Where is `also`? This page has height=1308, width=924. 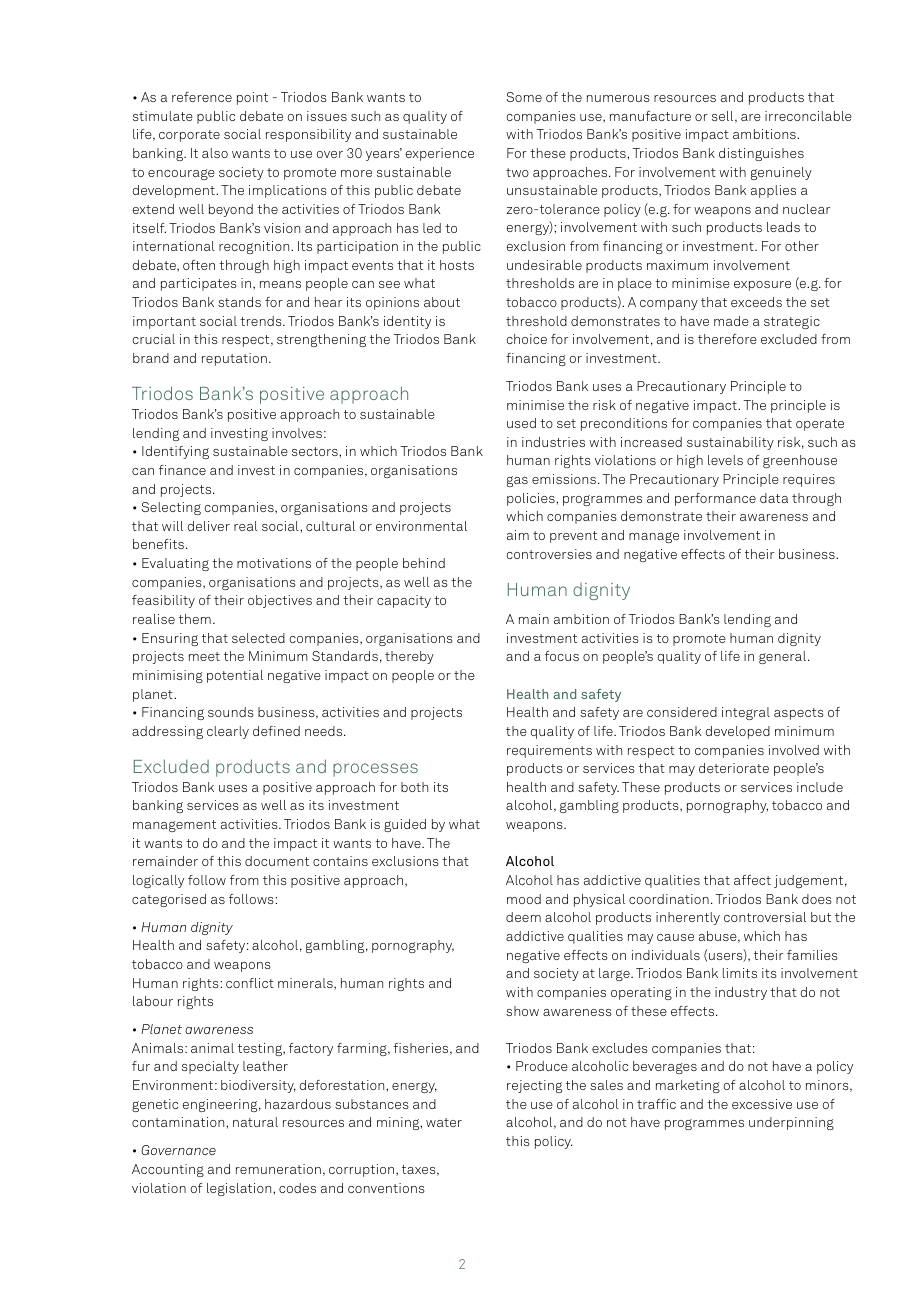 also is located at coordinates (215, 153).
